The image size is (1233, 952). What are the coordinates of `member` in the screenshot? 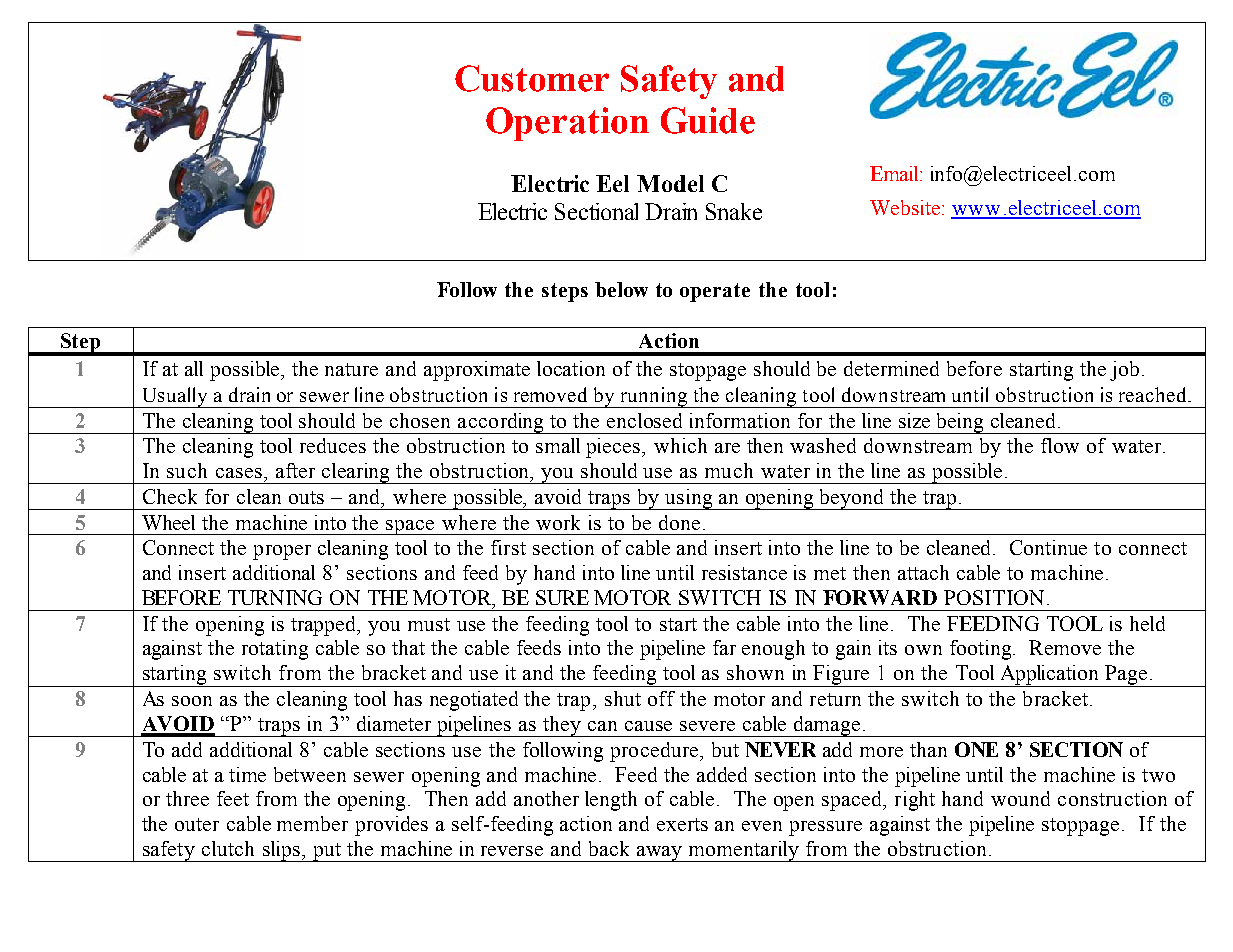 It's located at (312, 823).
